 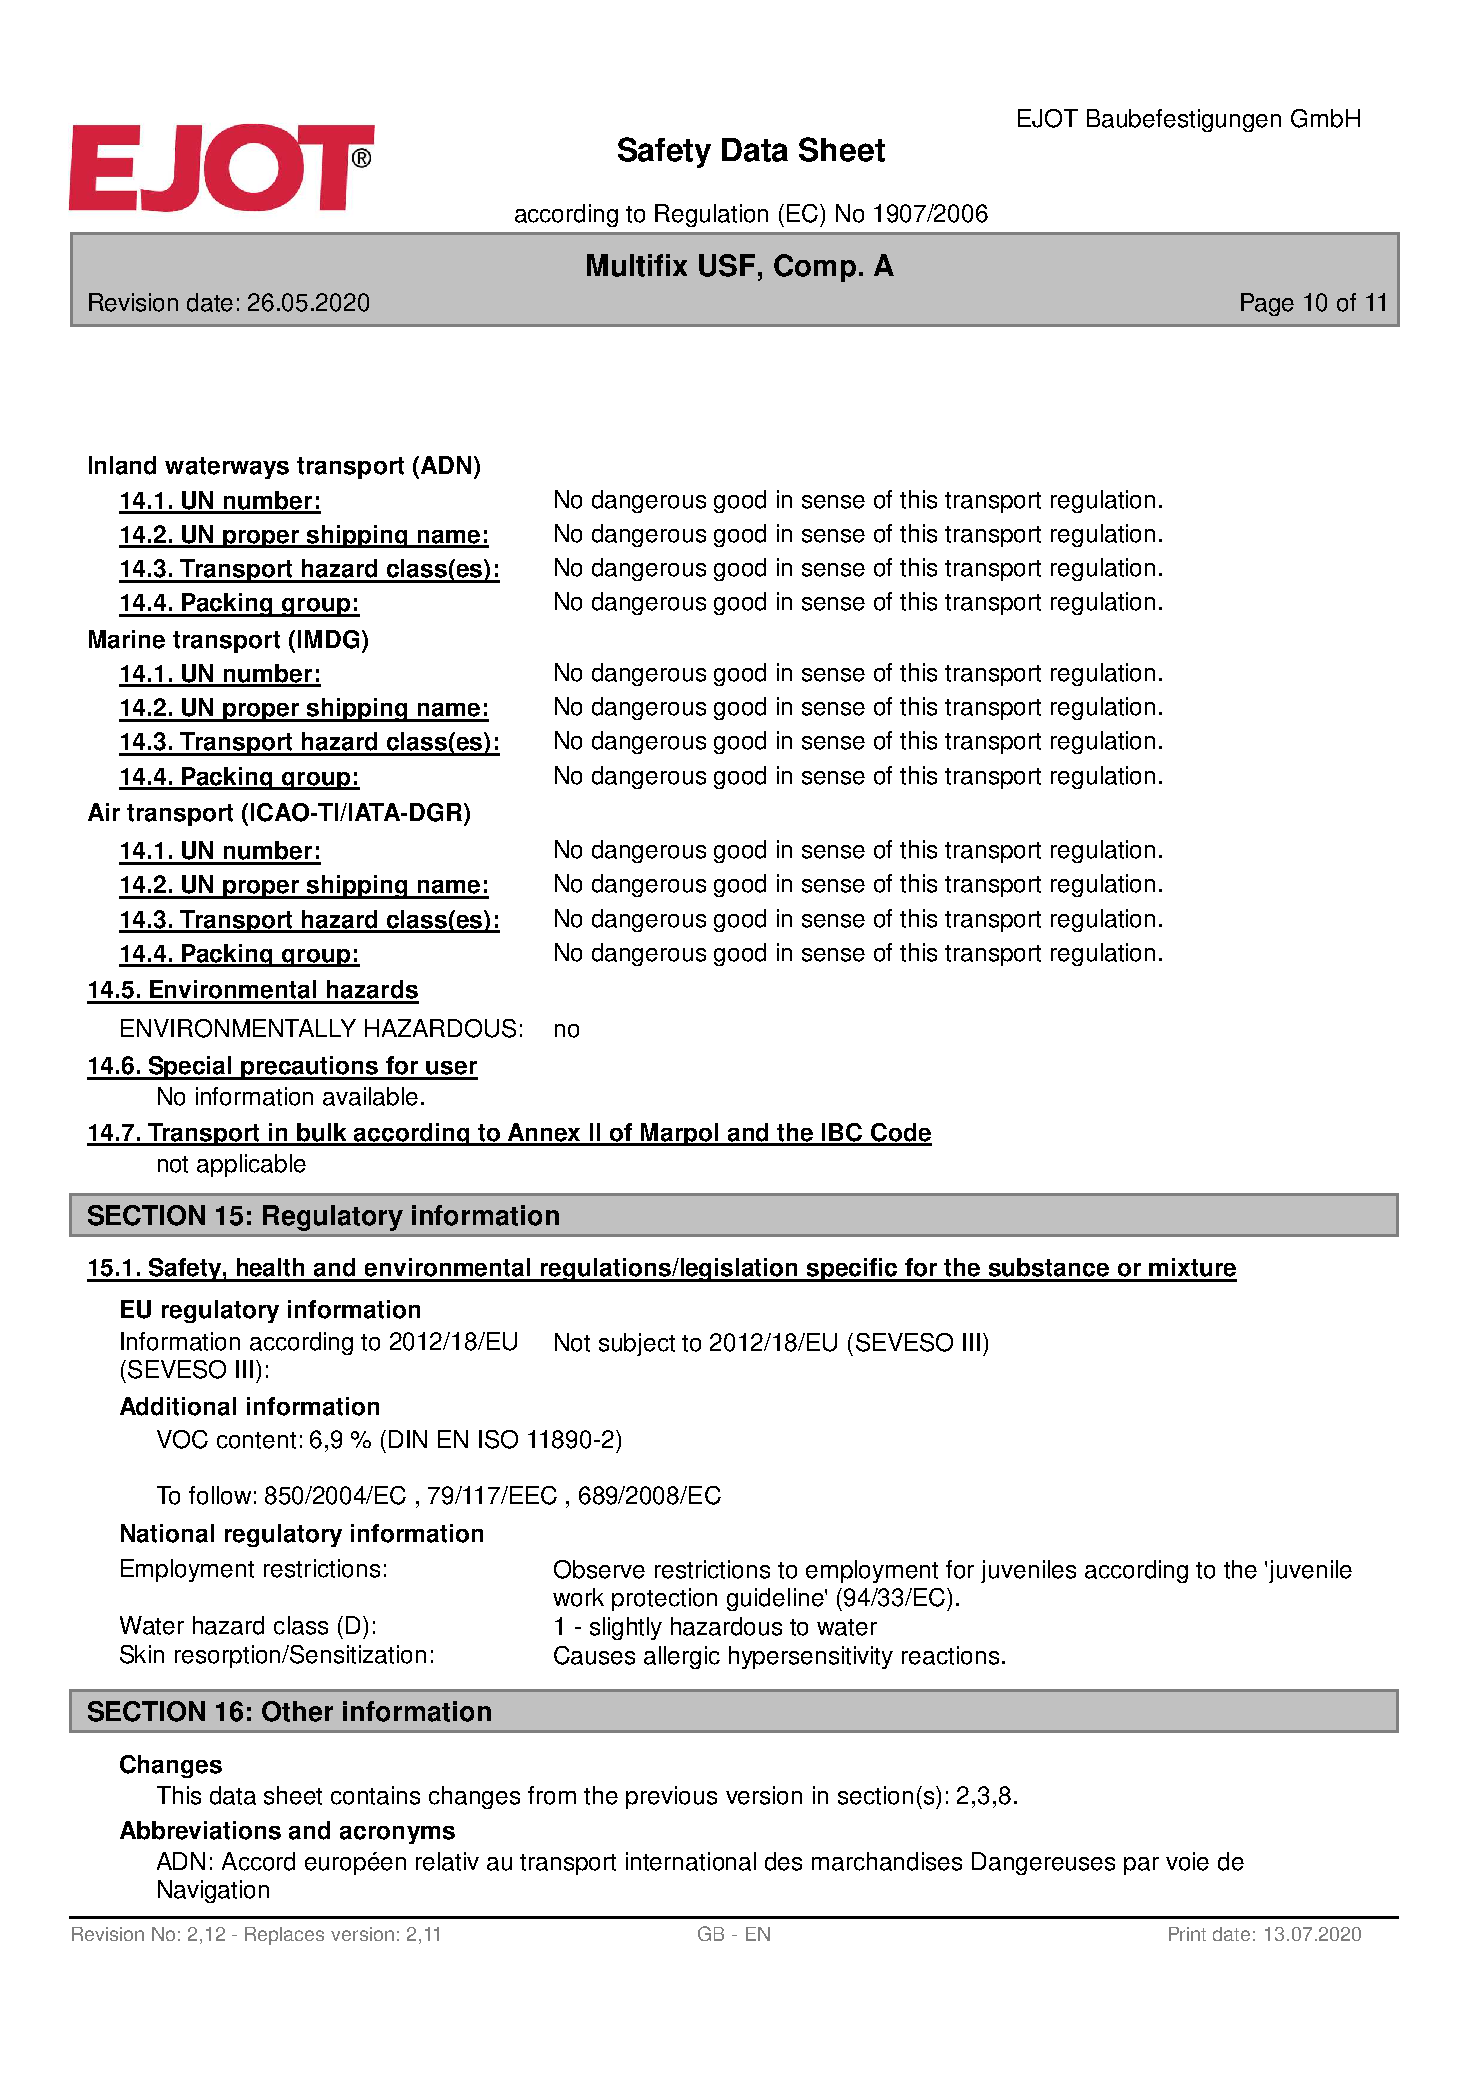 What do you see at coordinates (370, 1096) in the document?
I see `available` at bounding box center [370, 1096].
